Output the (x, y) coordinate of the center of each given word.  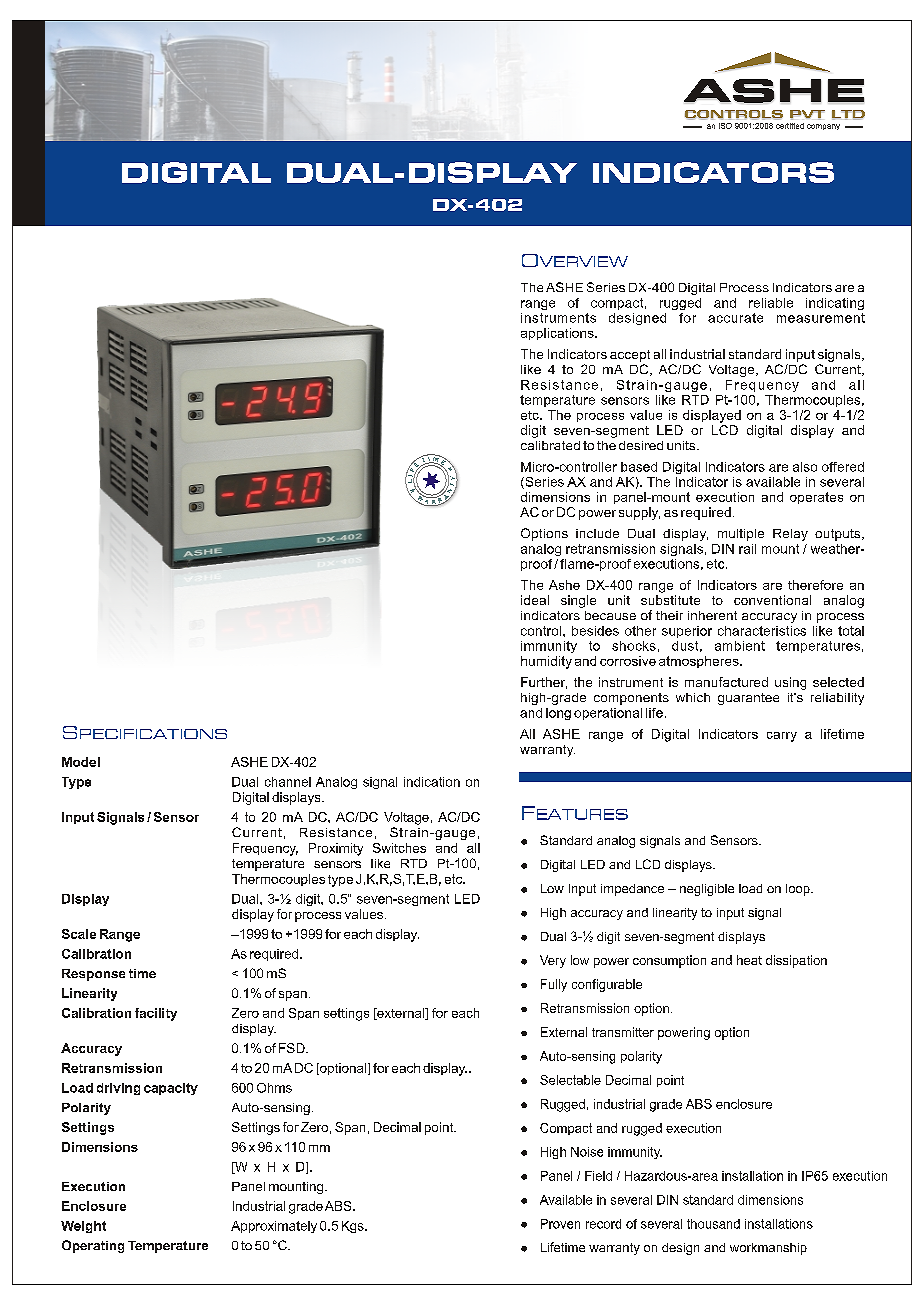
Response (93, 975)
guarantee (748, 699)
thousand (713, 1224)
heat (749, 960)
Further (544, 683)
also (805, 467)
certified (790, 126)
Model (81, 762)
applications (558, 334)
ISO (725, 126)
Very (553, 961)
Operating (93, 1246)
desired (641, 445)
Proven (560, 1224)
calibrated (550, 445)
